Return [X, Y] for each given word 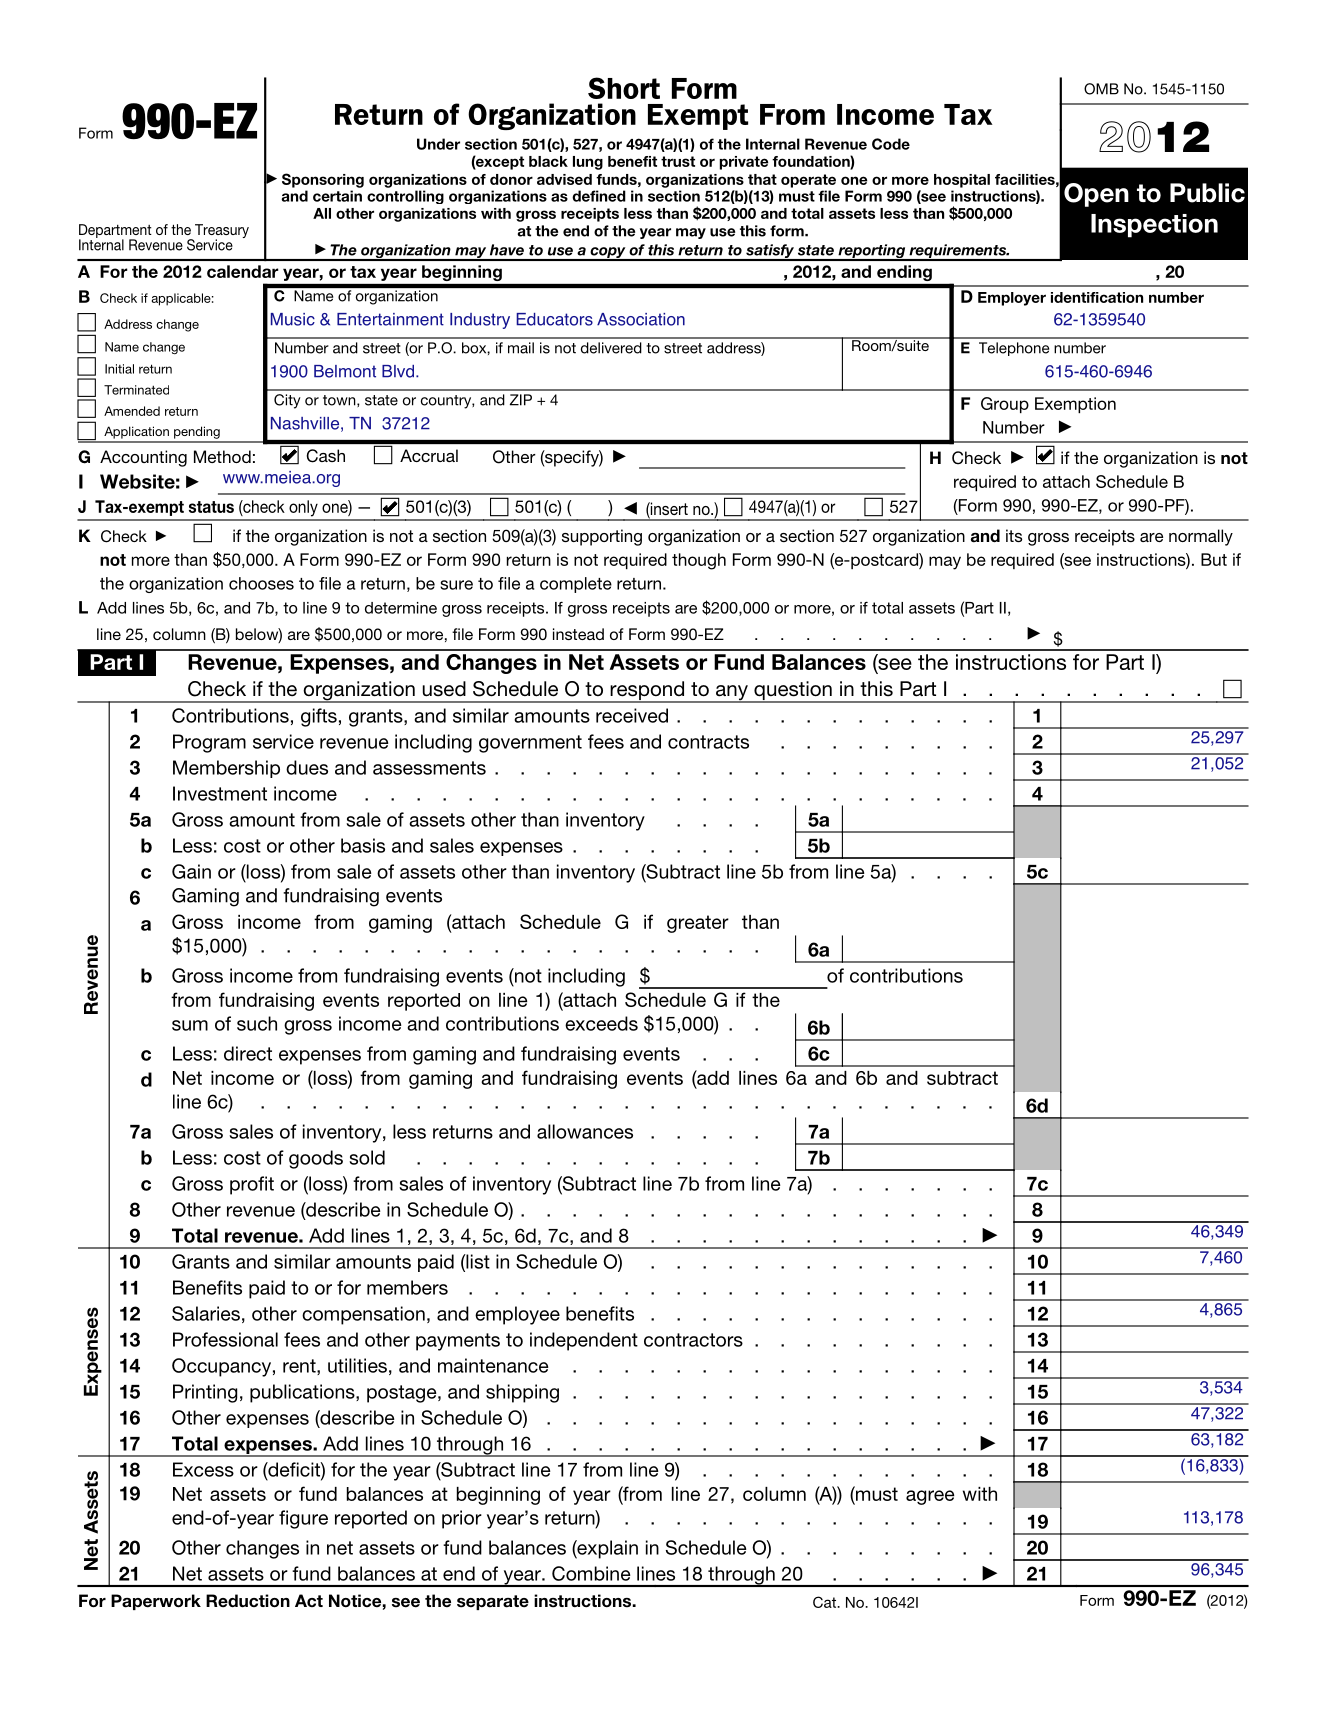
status [211, 507]
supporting [602, 537]
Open [1096, 195]
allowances [585, 1131]
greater [698, 924]
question [793, 692]
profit [252, 1185]
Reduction [248, 1601]
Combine [591, 1573]
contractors [693, 1340]
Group [1005, 405]
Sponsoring [323, 180]
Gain [191, 871]
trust [678, 161]
